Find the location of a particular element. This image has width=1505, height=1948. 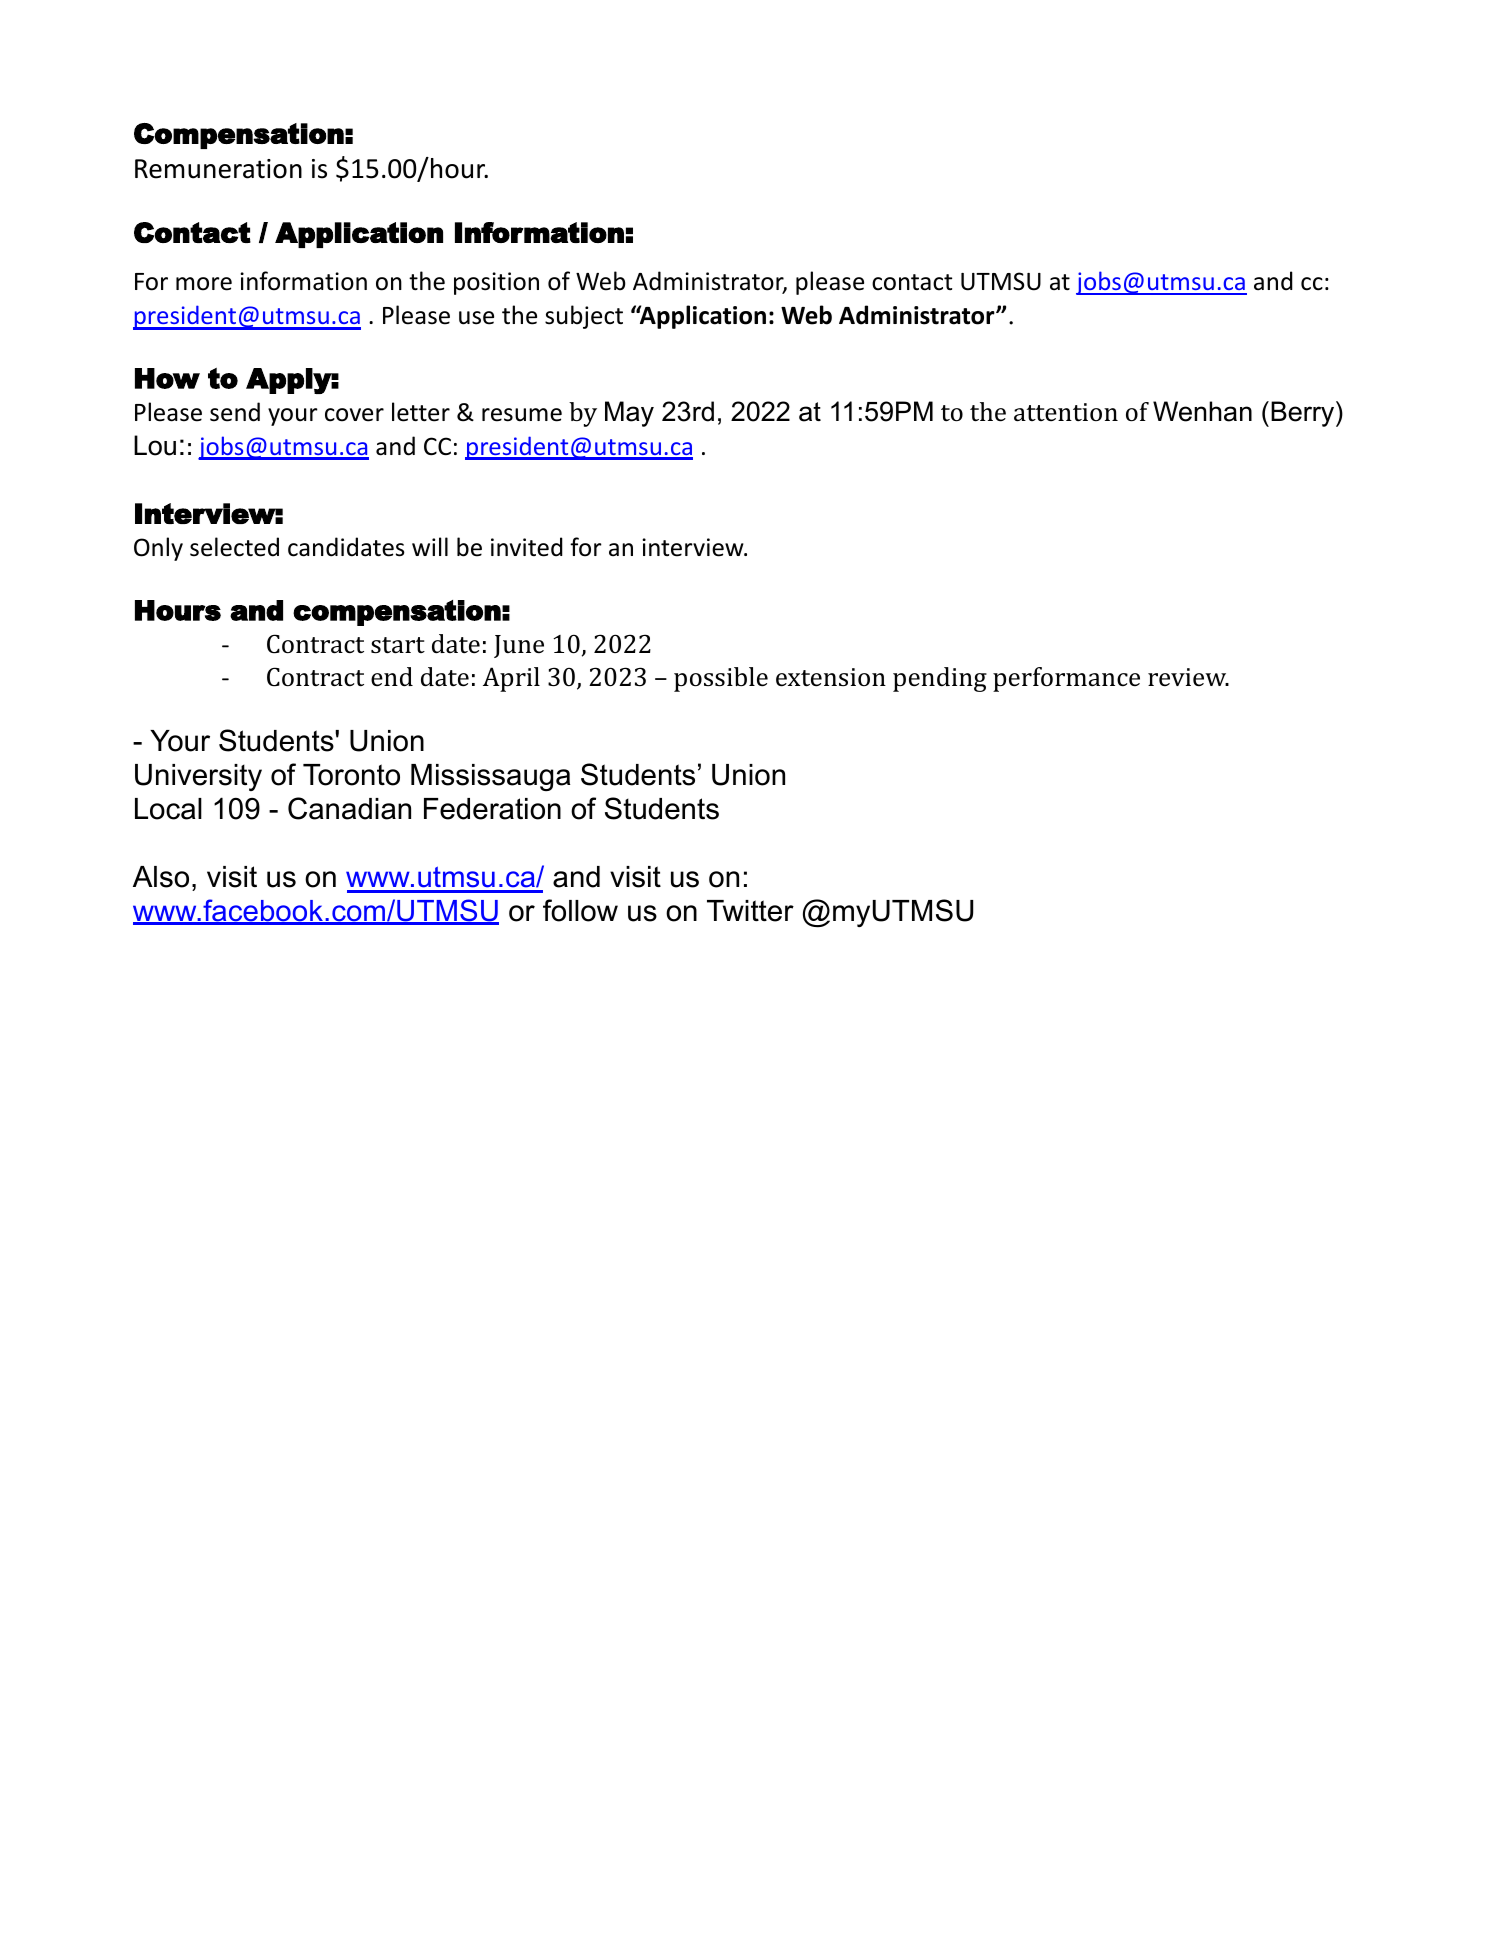

cover is located at coordinates (354, 415).
